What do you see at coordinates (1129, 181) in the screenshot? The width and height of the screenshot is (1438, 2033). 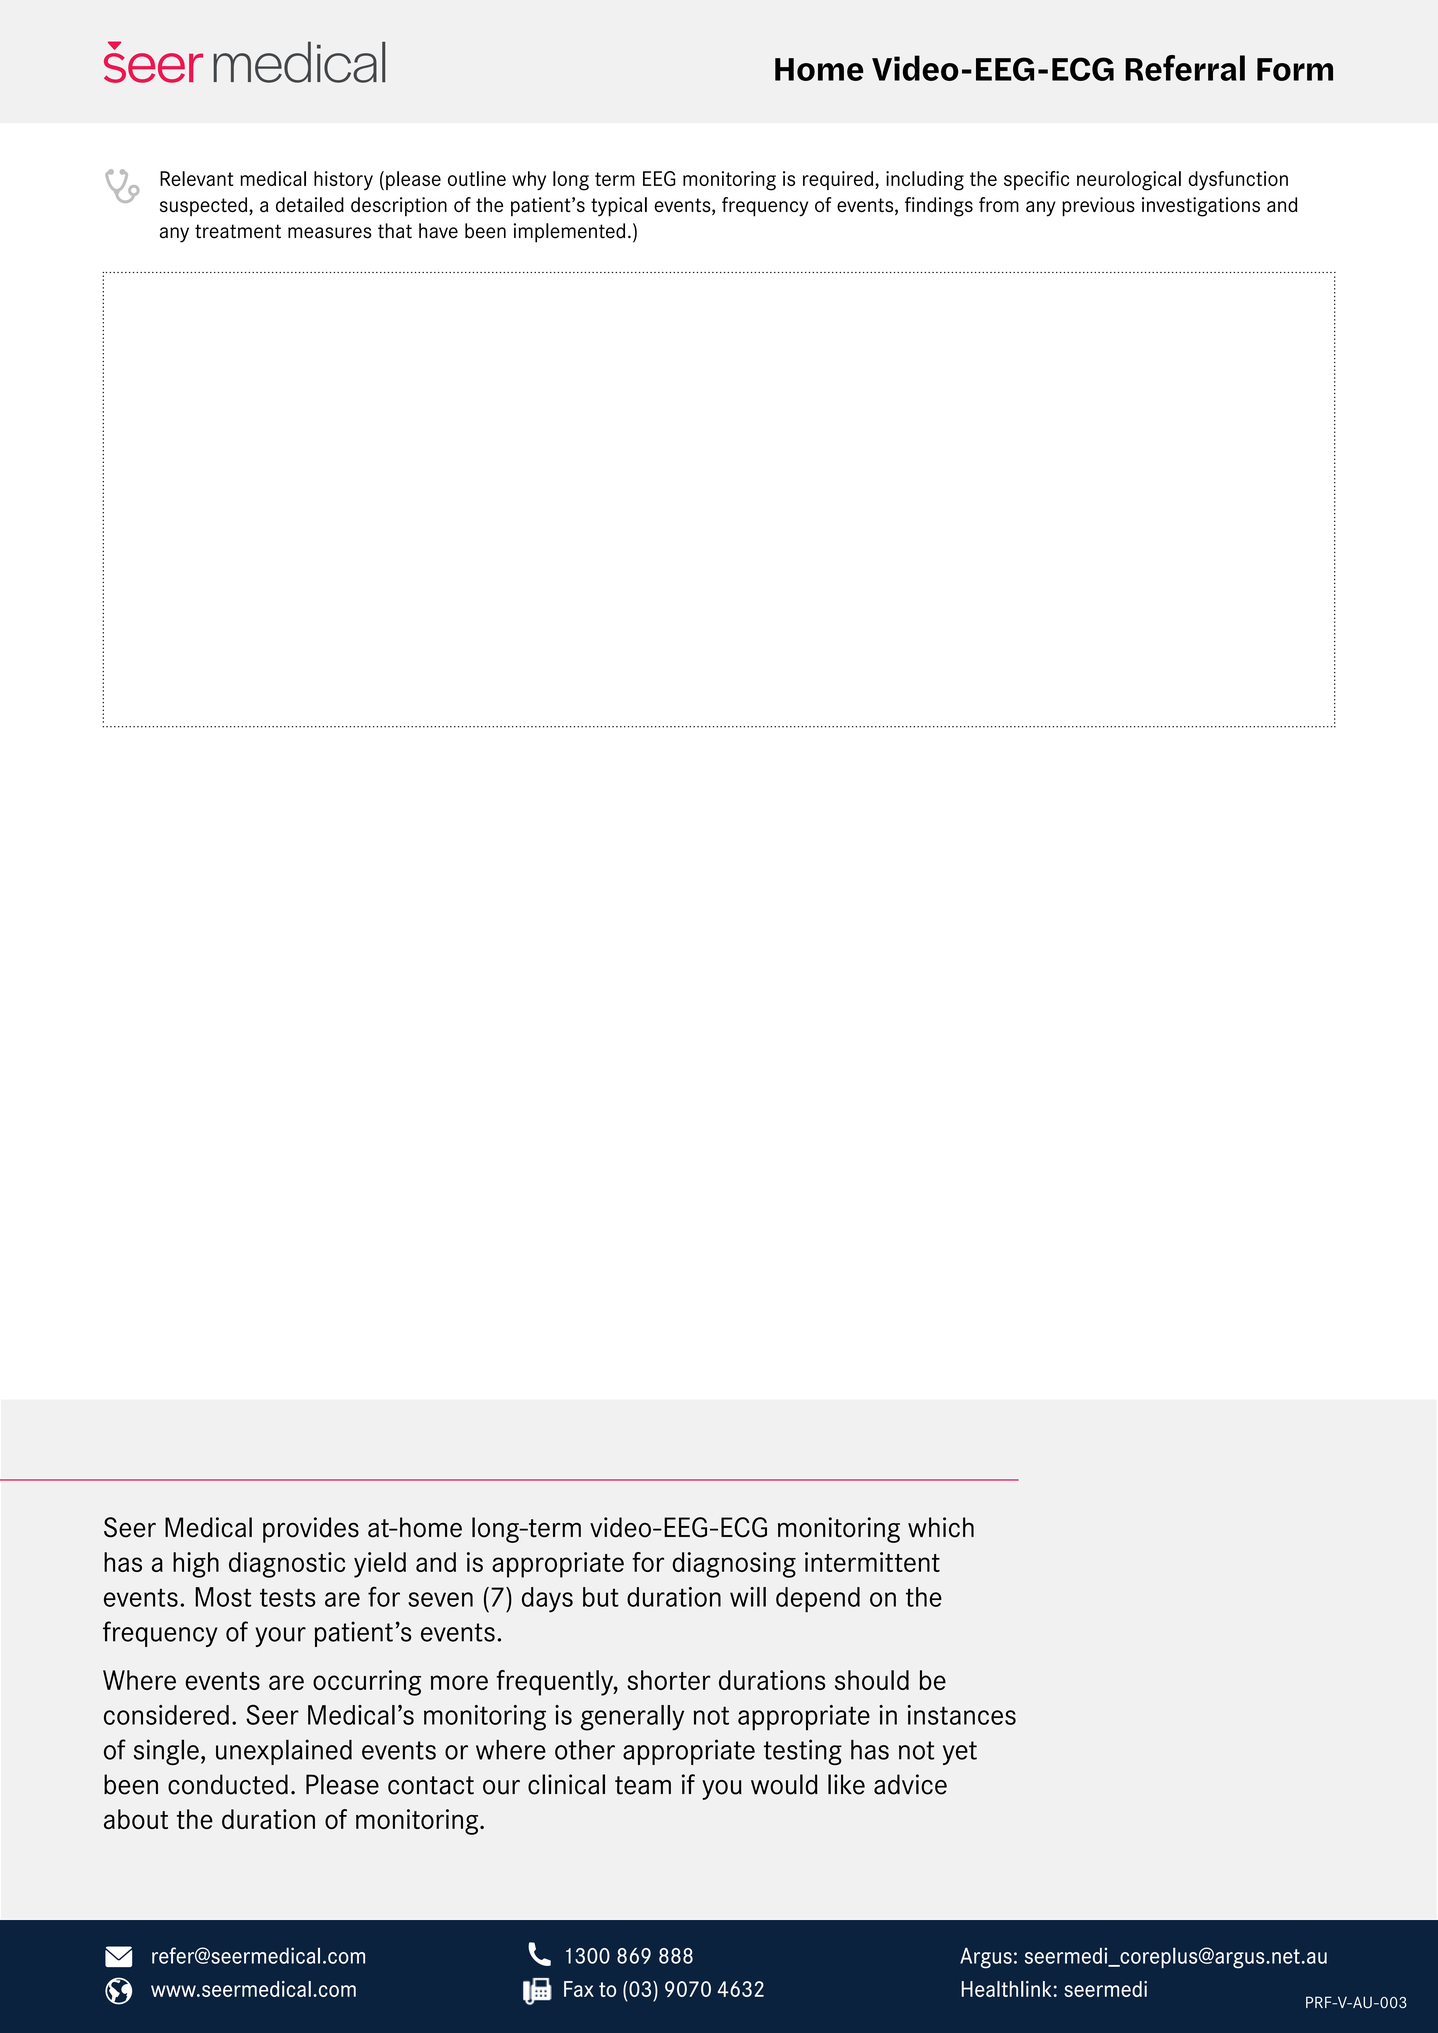 I see `neurological` at bounding box center [1129, 181].
